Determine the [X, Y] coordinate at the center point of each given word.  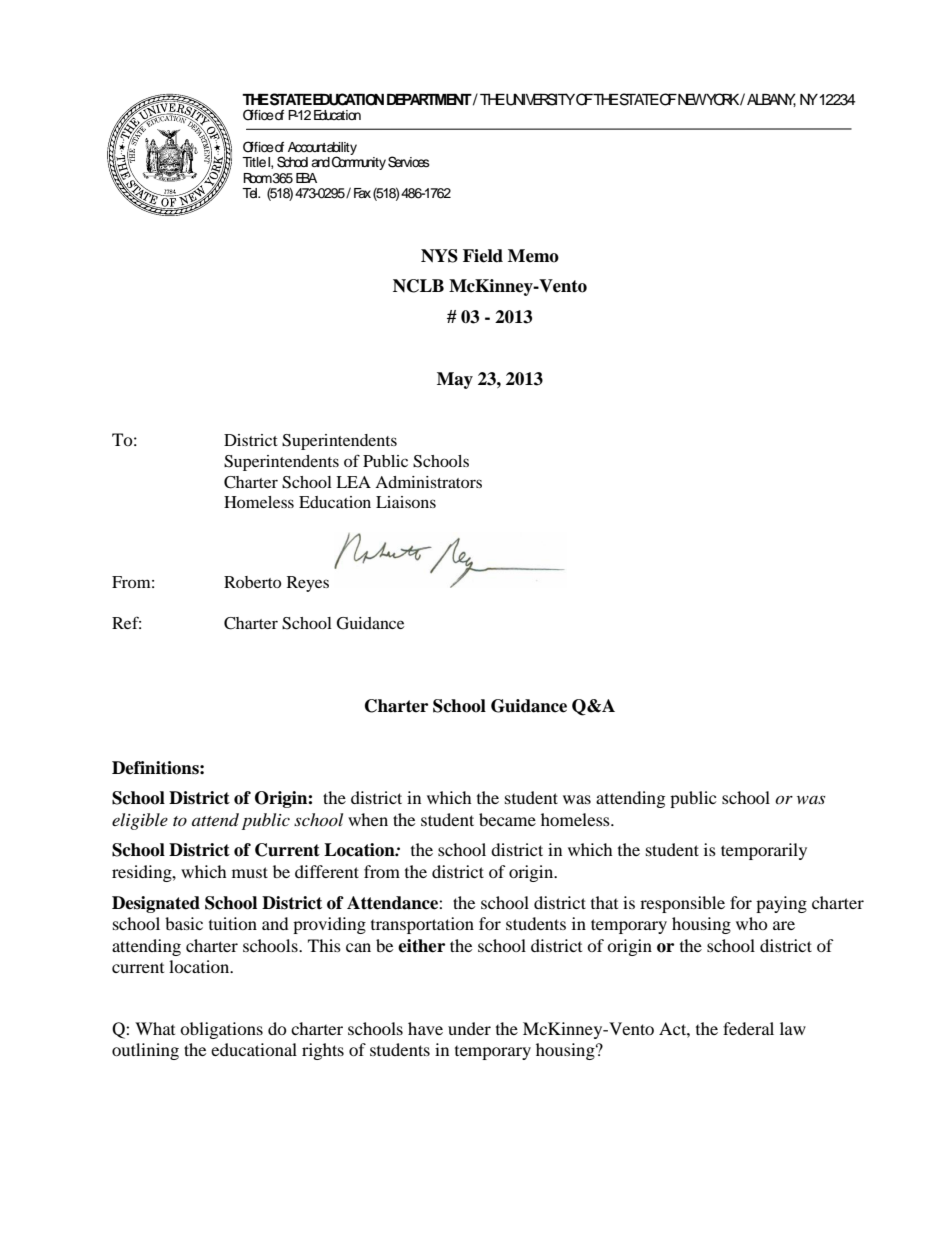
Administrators [428, 482]
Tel [250, 193]
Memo [533, 256]
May [455, 380]
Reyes [308, 584]
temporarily [764, 851]
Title [254, 162]
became [507, 819]
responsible [682, 904]
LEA [353, 482]
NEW [692, 99]
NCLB [418, 286]
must [250, 872]
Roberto [252, 582]
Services [409, 162]
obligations [221, 1030]
